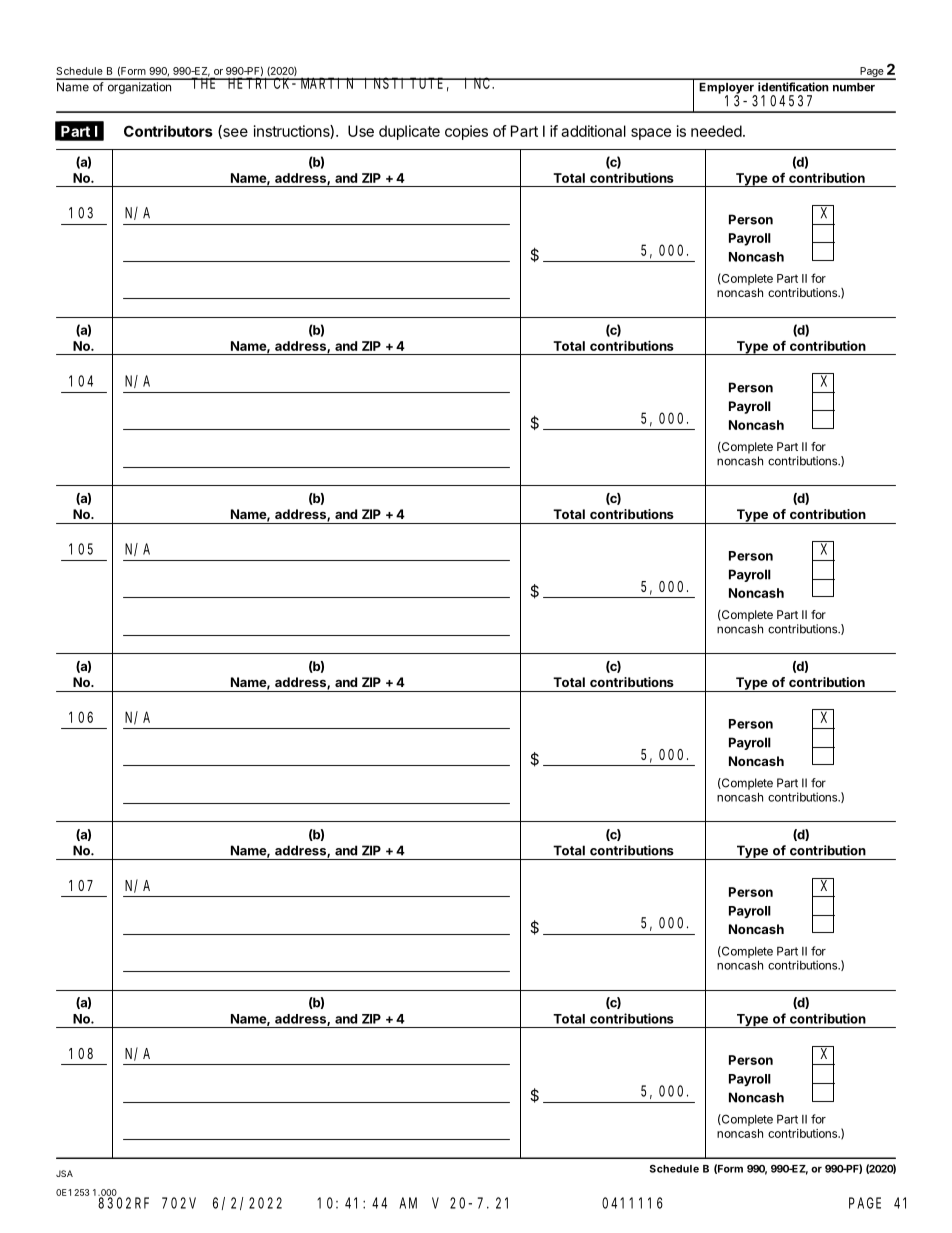 This page has height=1233, width=952. Describe the element at coordinates (651, 134) in the page. I see `space` at that location.
